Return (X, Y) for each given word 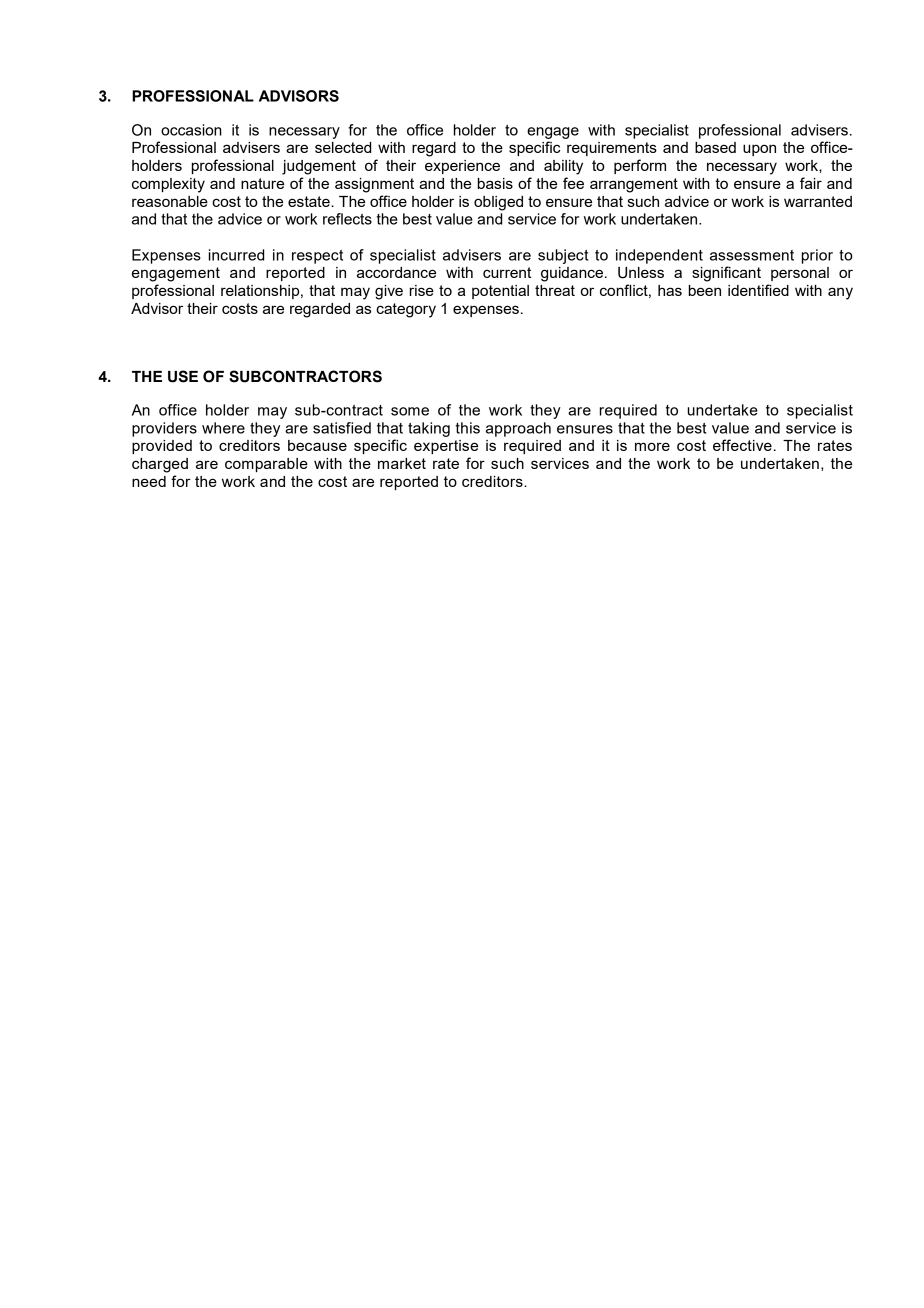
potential (500, 292)
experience (462, 167)
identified (758, 290)
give (389, 292)
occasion (191, 130)
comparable (266, 465)
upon (759, 150)
